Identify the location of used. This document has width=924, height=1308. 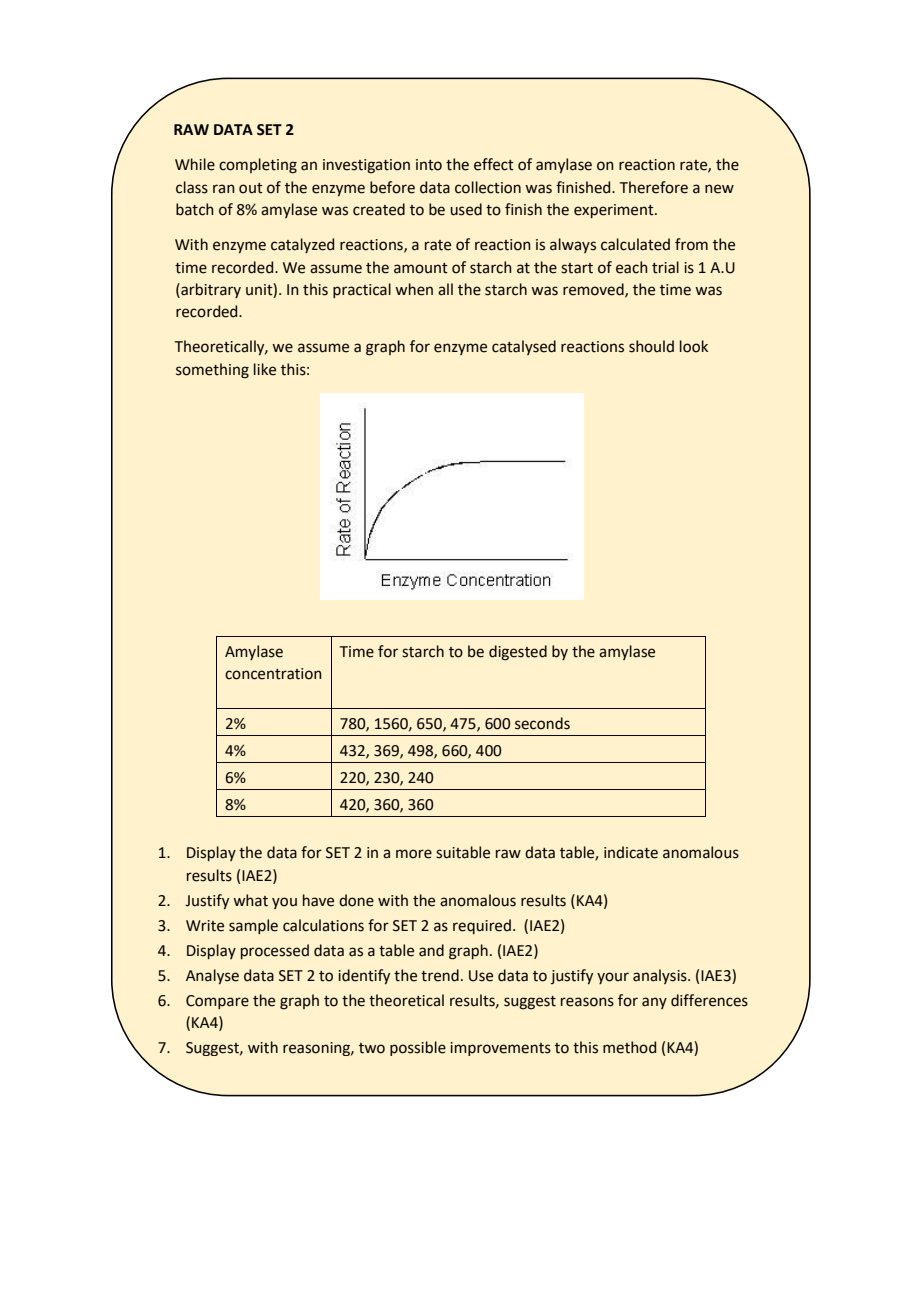
(466, 209).
